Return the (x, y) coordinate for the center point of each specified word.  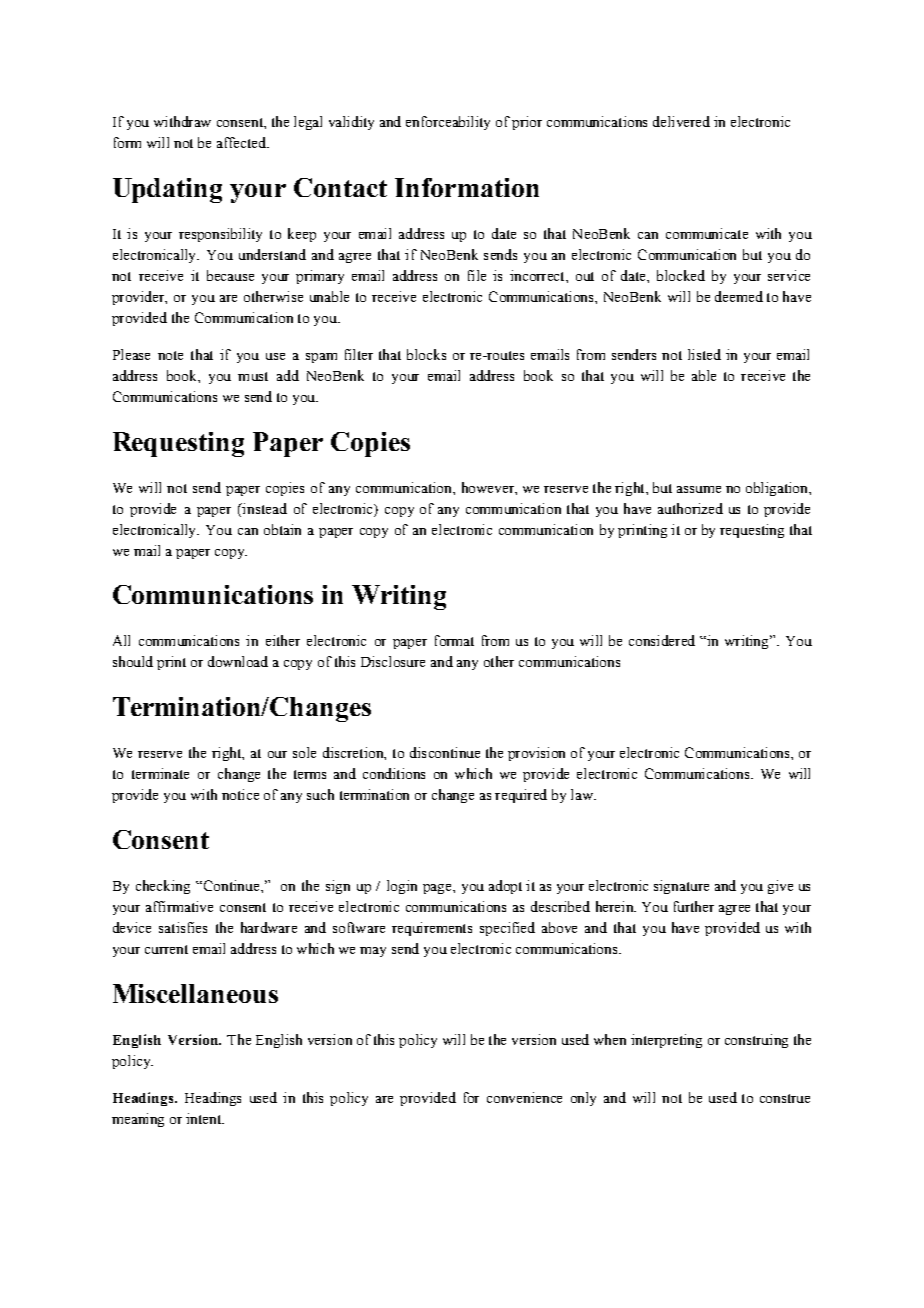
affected (242, 142)
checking (163, 887)
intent (205, 1118)
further (694, 906)
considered (662, 640)
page (438, 889)
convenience (524, 1097)
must (253, 376)
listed (704, 354)
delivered (681, 121)
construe (785, 1098)
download (238, 661)
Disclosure (393, 661)
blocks (426, 354)
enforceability (448, 123)
